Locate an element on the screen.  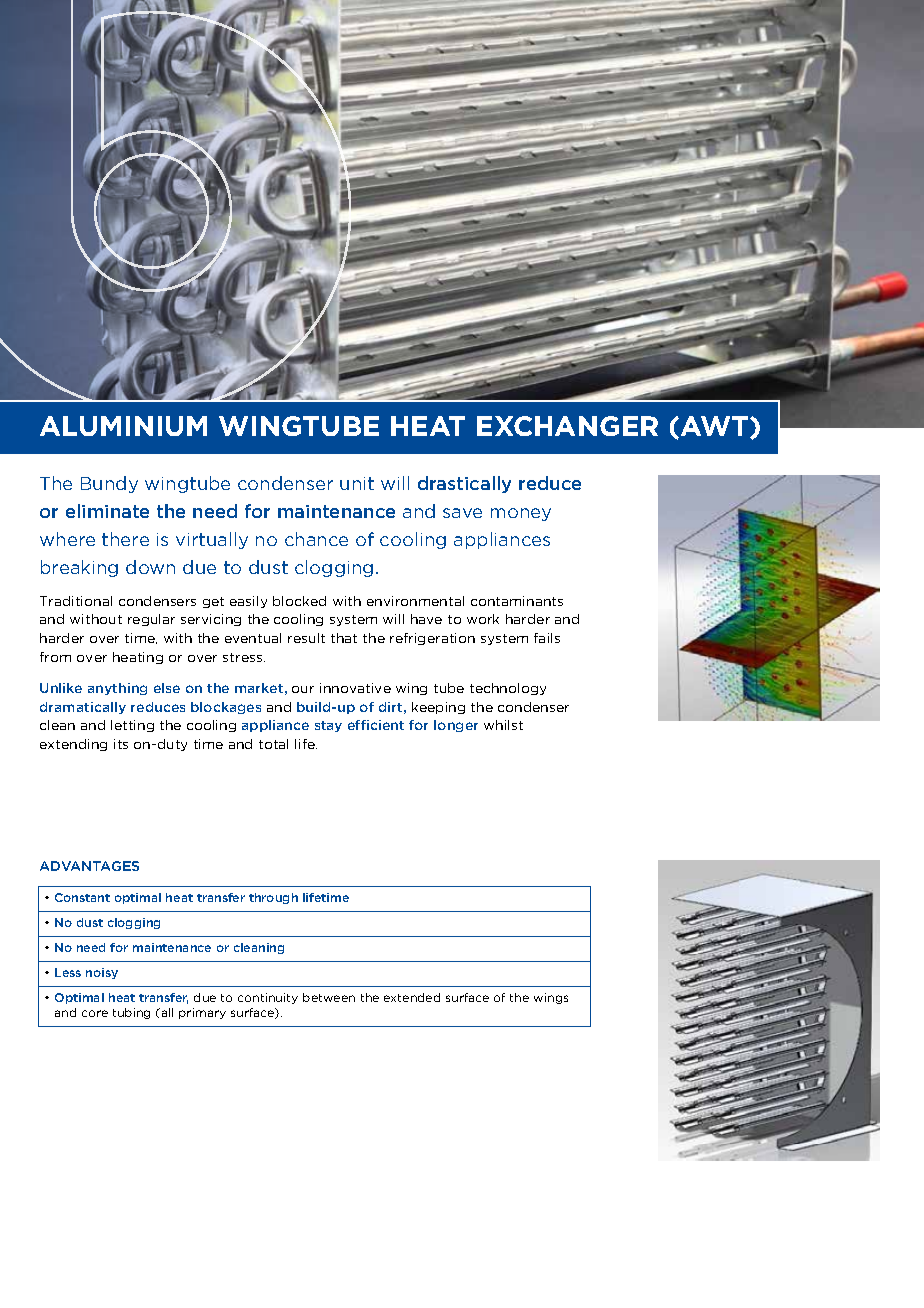
ALUMINIUM is located at coordinates (123, 426).
